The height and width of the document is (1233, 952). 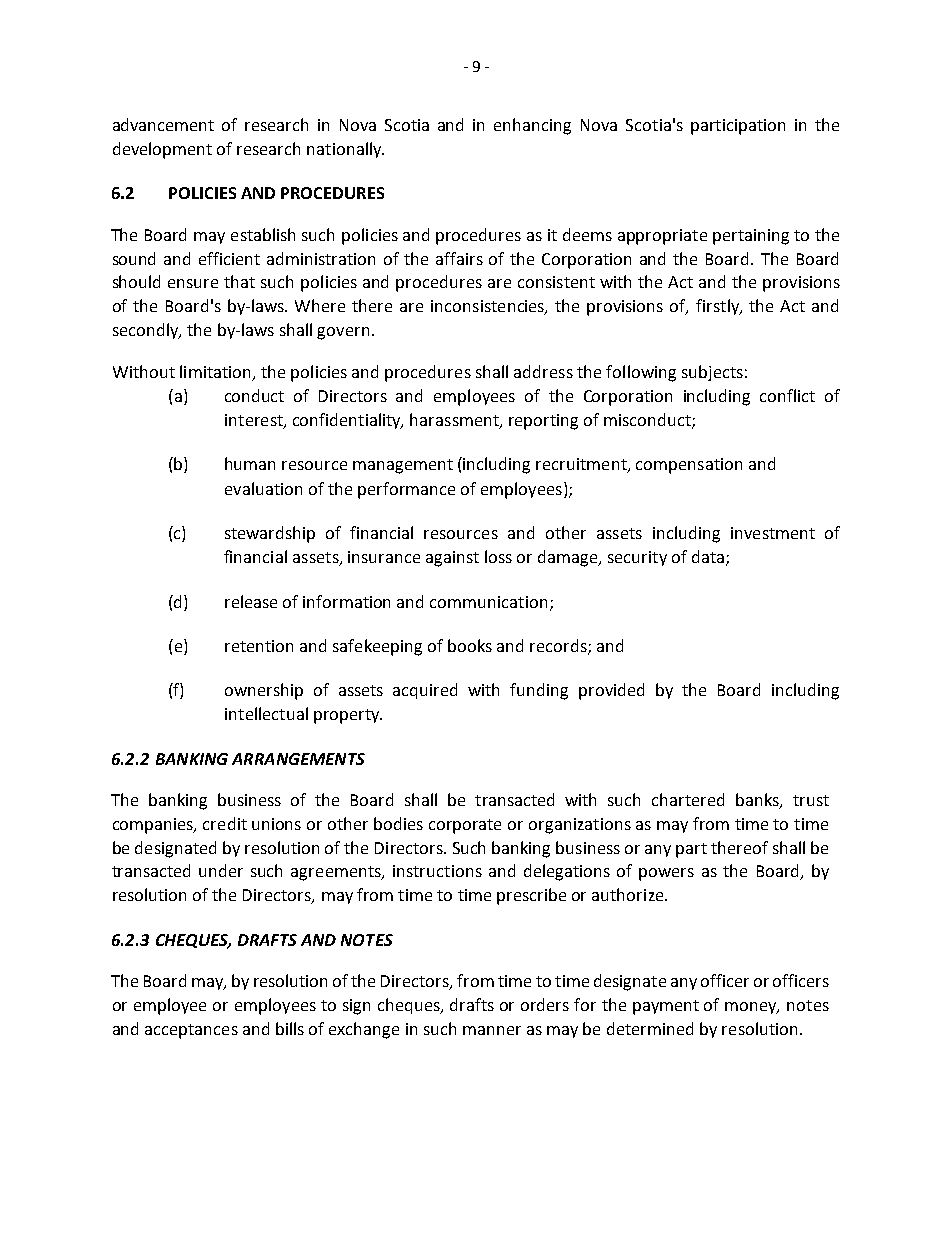 What do you see at coordinates (689, 466) in the document?
I see `compensation` at bounding box center [689, 466].
